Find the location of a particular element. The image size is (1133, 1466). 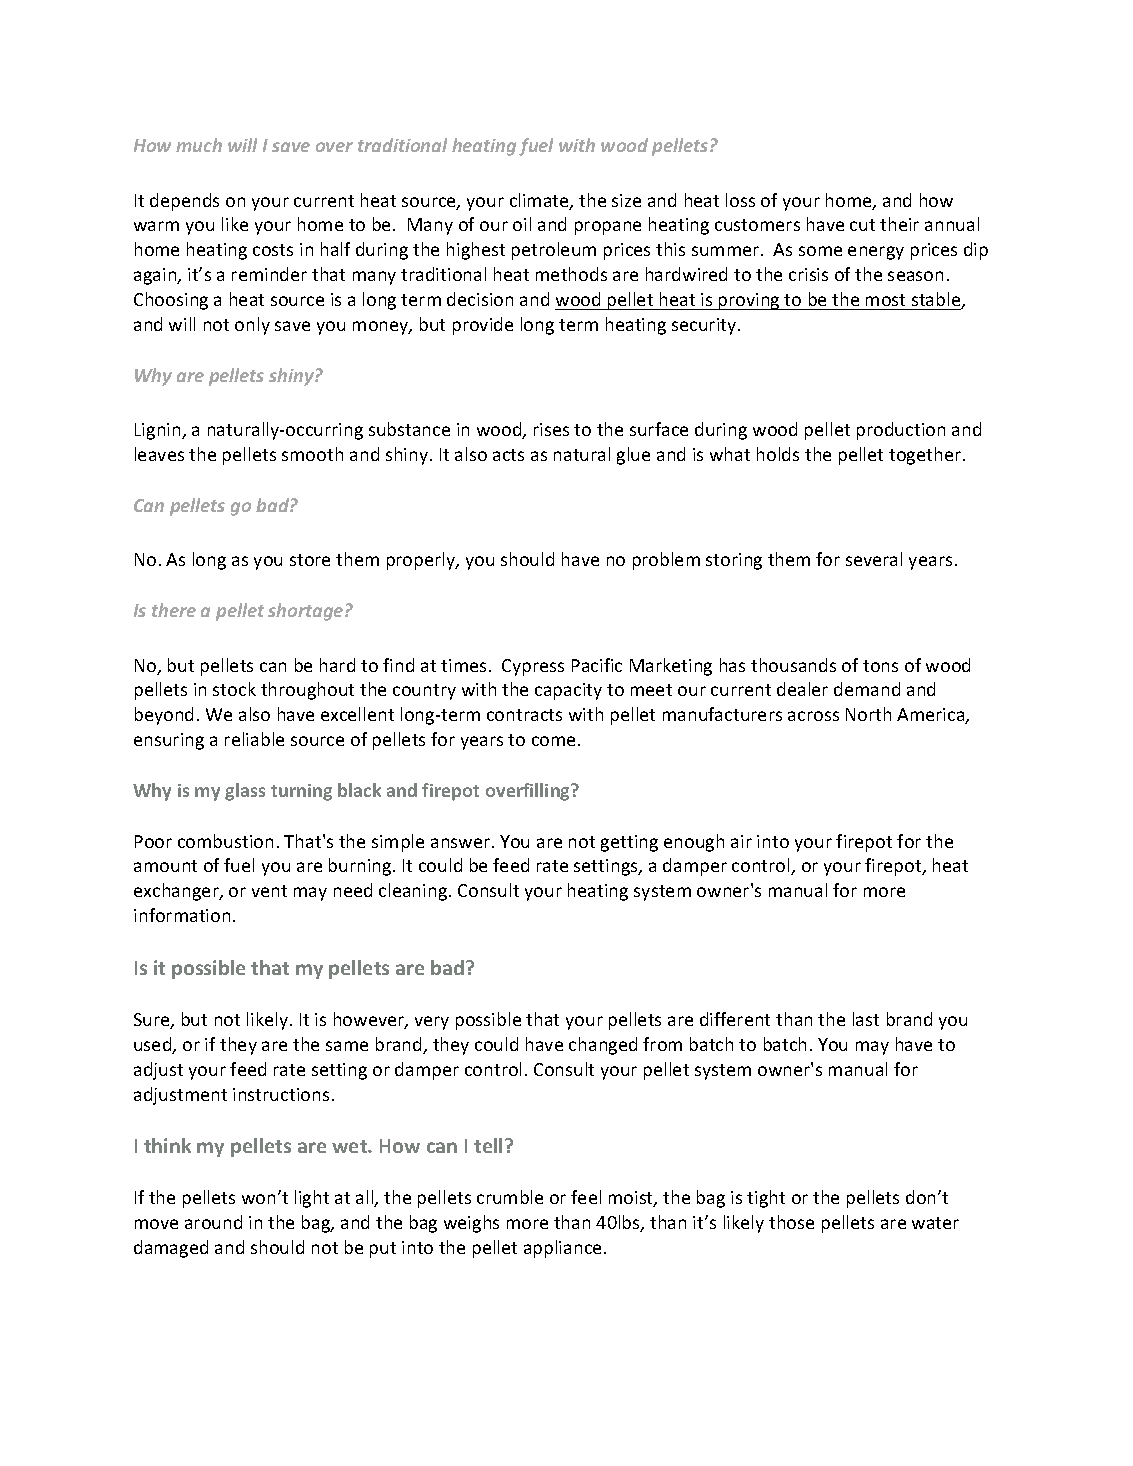

feel is located at coordinates (586, 1197).
